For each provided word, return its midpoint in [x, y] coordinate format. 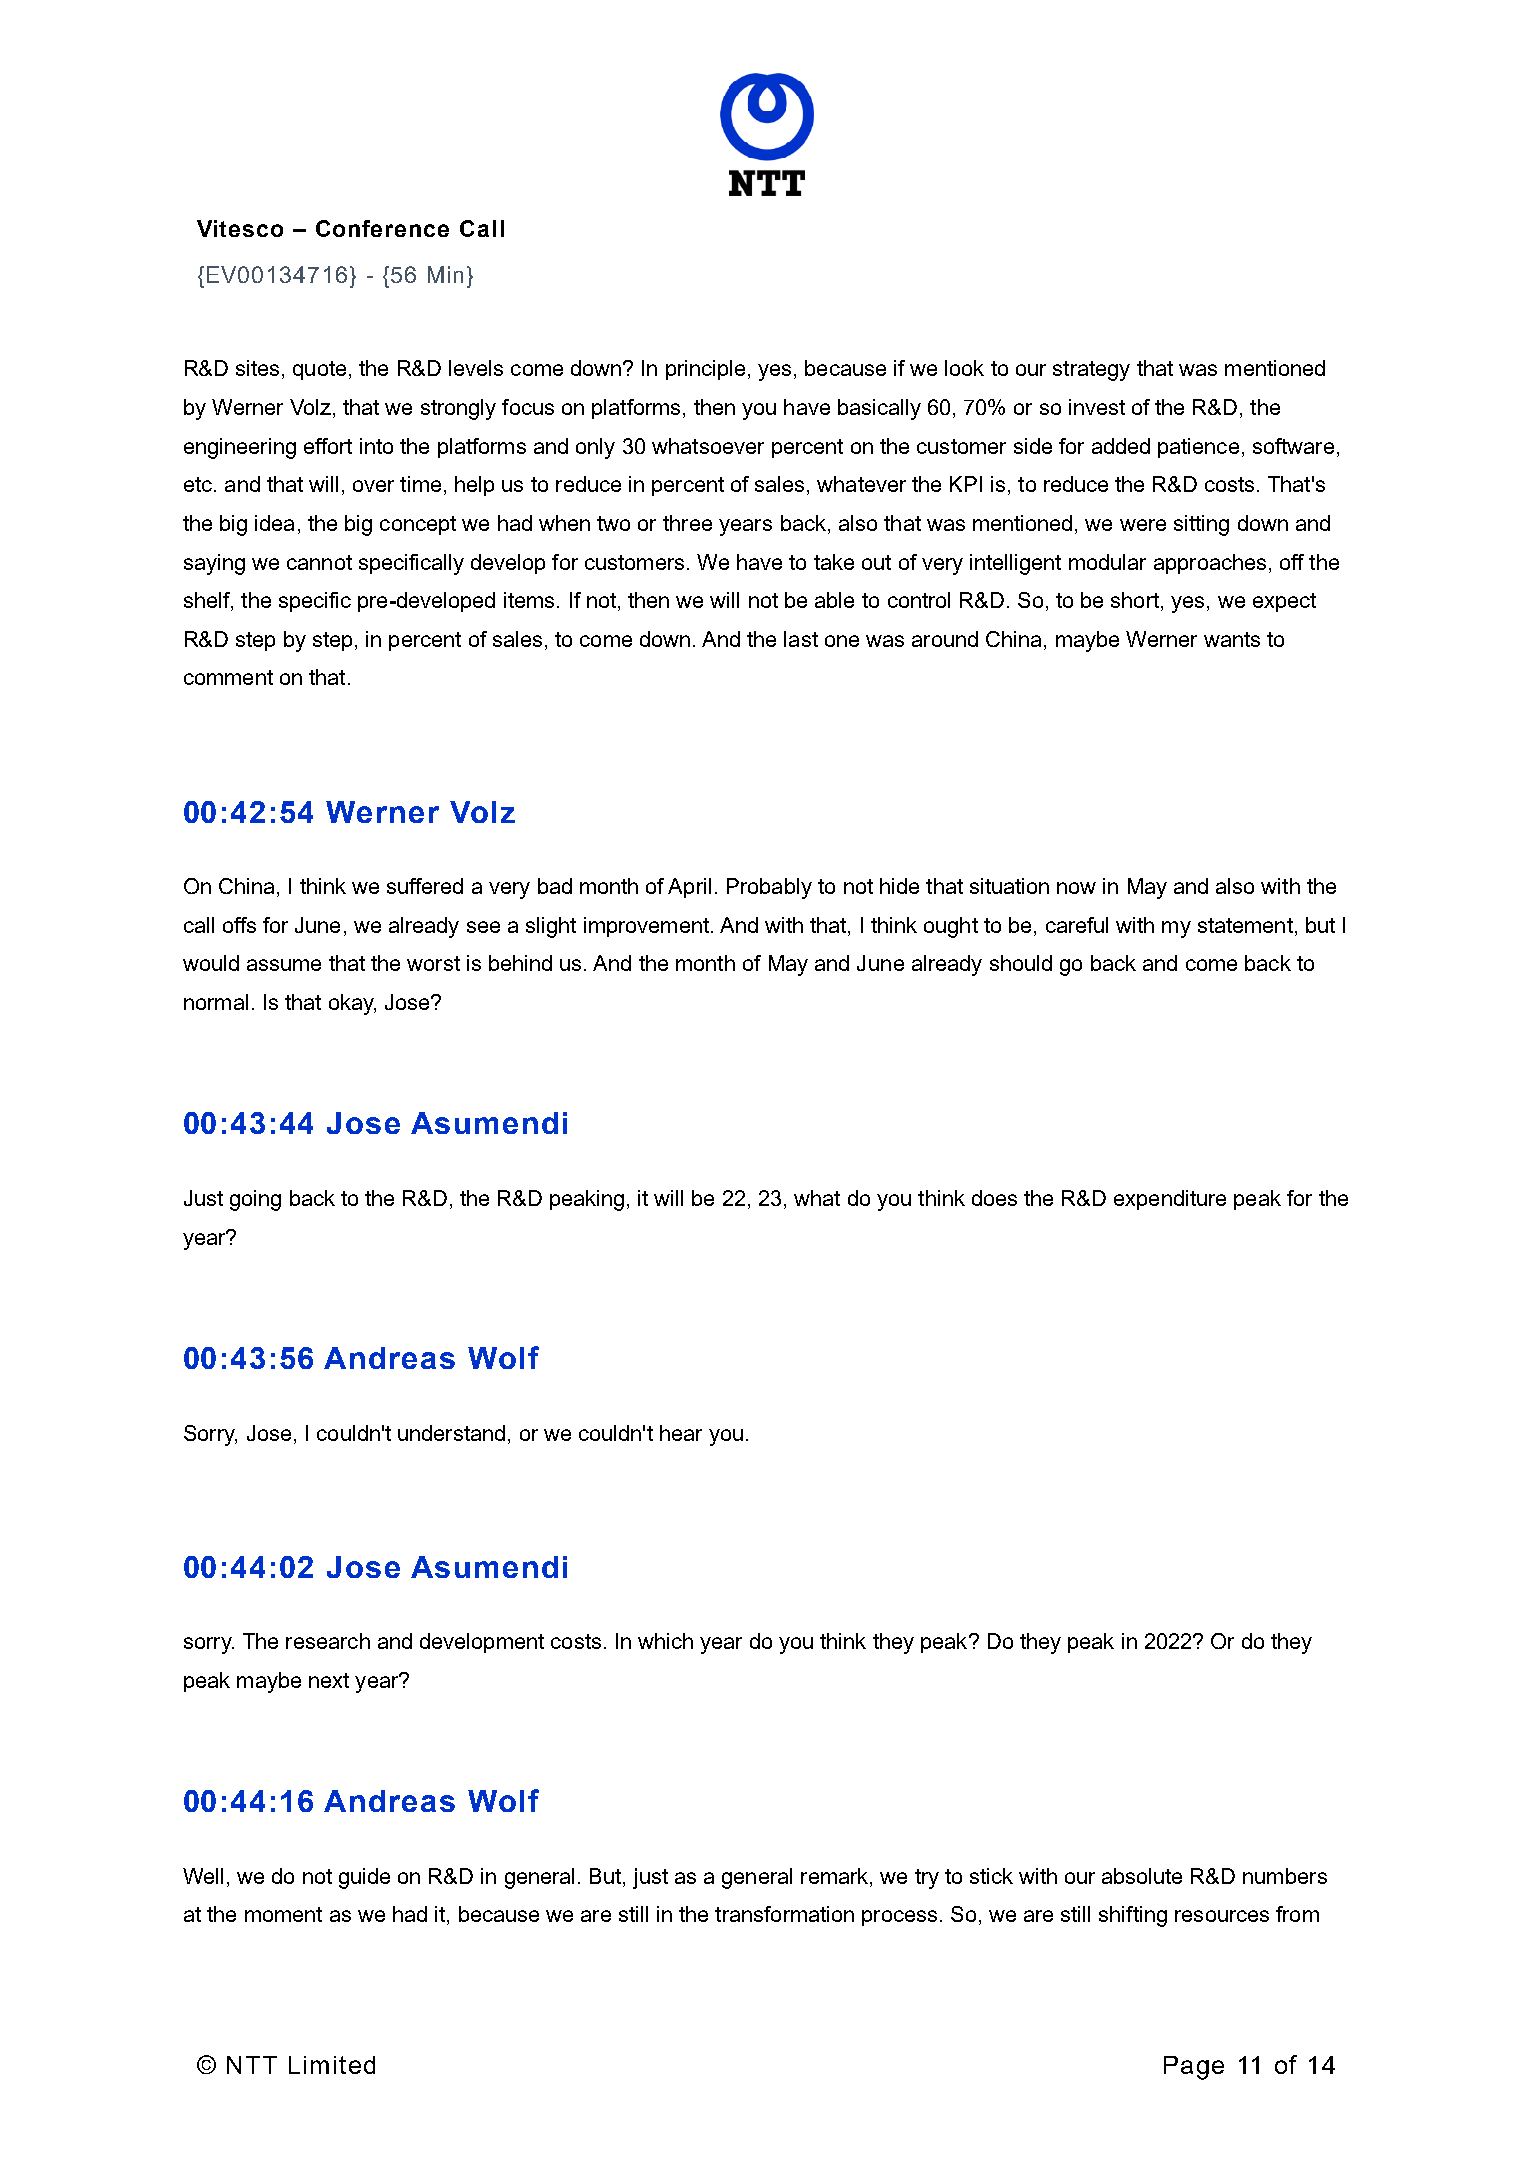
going [255, 1200]
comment [228, 677]
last [801, 639]
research [328, 1641]
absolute [1142, 1876]
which [665, 1641]
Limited [332, 2065]
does [994, 1198]
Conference [382, 228]
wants [1232, 639]
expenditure [1170, 1200]
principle [705, 370]
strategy [1091, 371]
